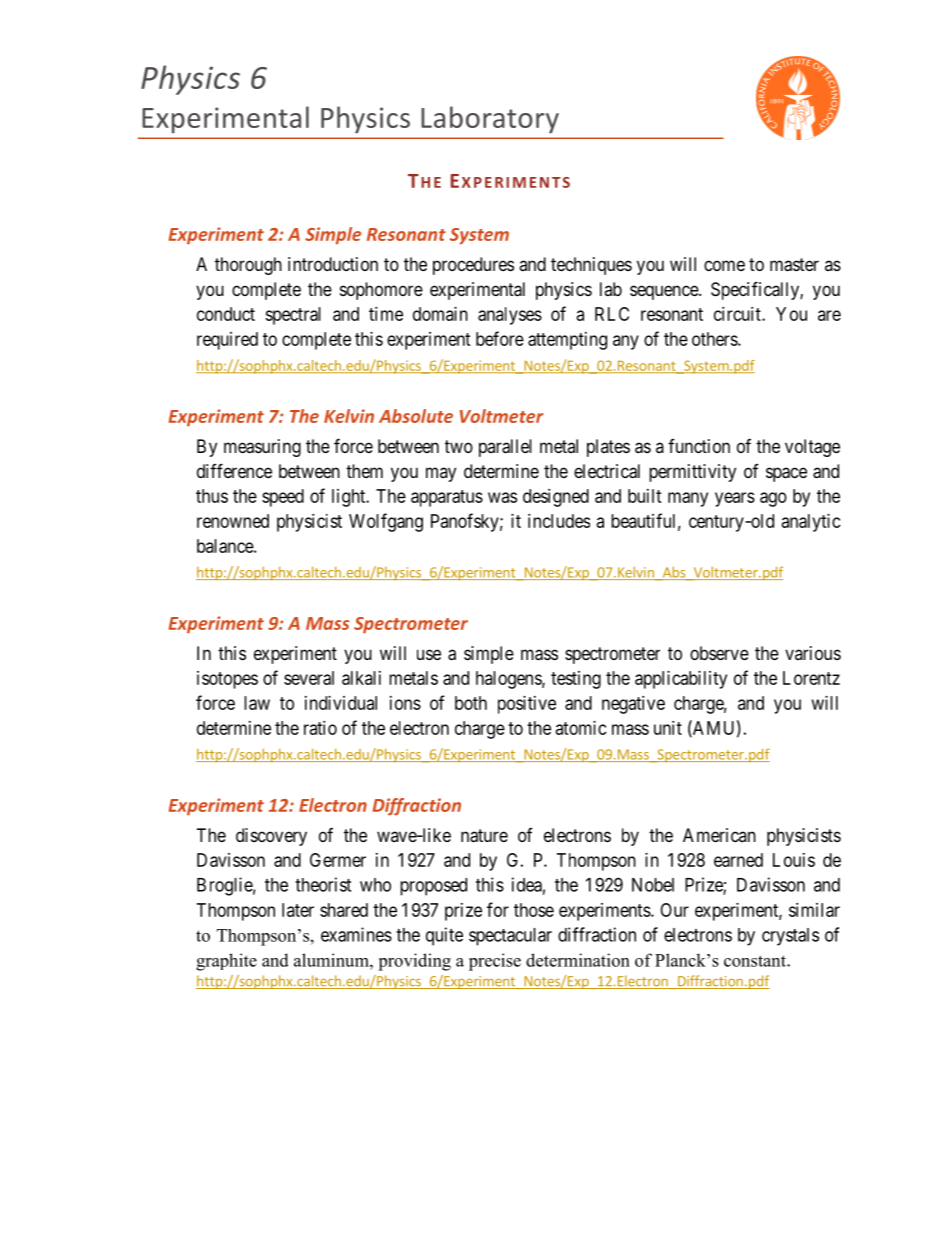  Describe the element at coordinates (756, 961) in the screenshot. I see `constant` at that location.
